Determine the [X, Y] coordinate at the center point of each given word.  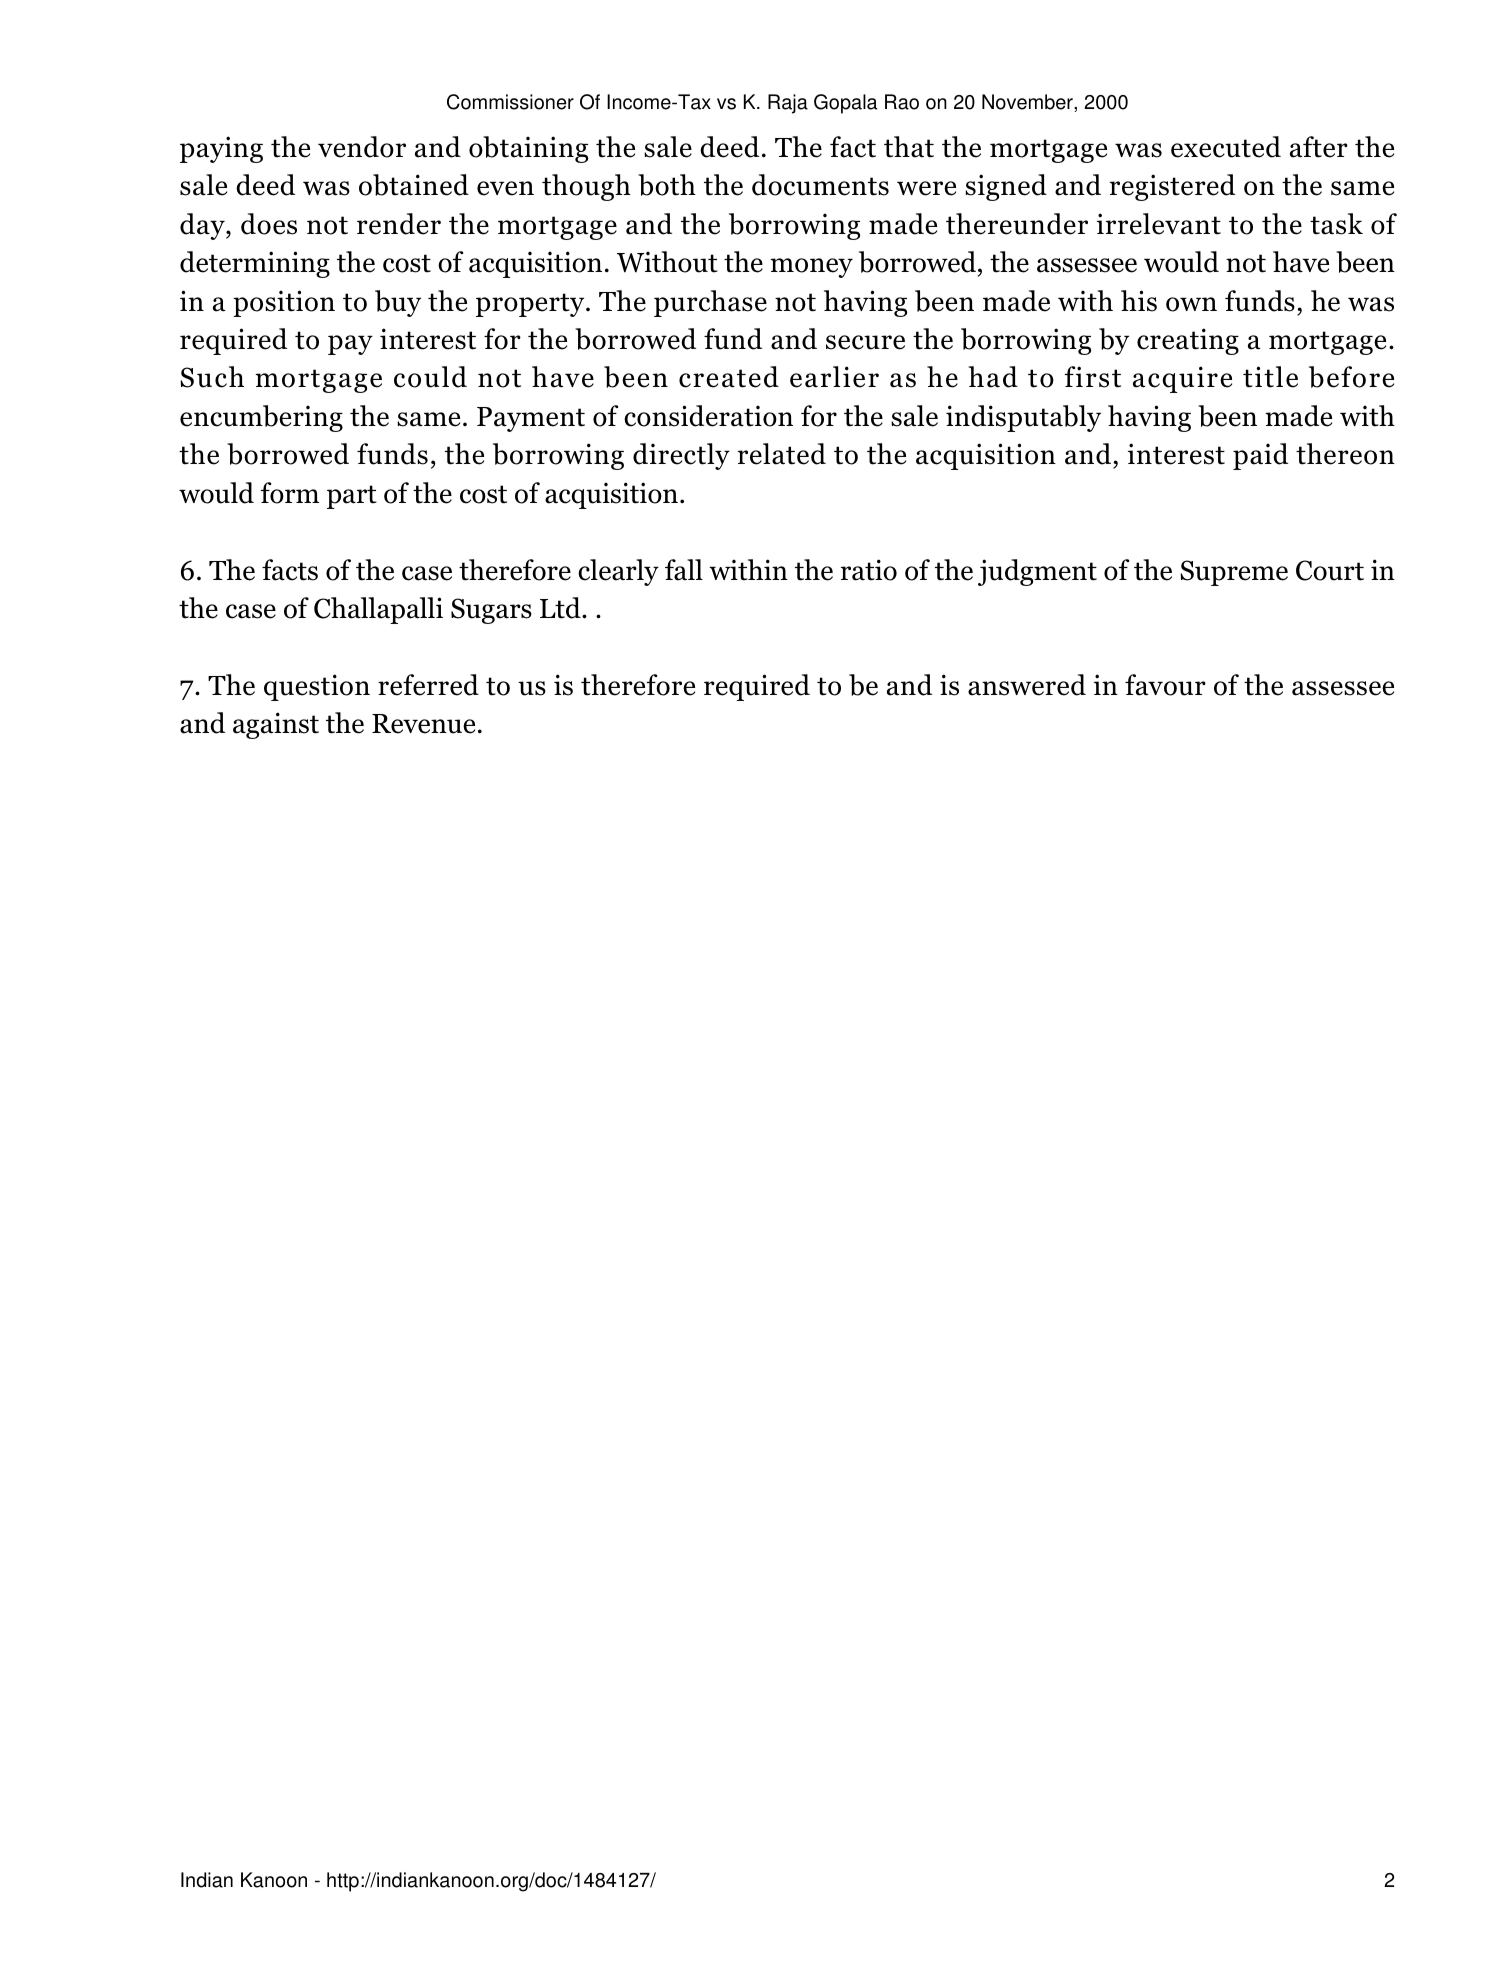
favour [1165, 685]
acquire [1182, 379]
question [317, 687]
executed [1226, 147]
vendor [362, 147]
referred [428, 685]
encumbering [261, 418]
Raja [788, 104]
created [729, 377]
